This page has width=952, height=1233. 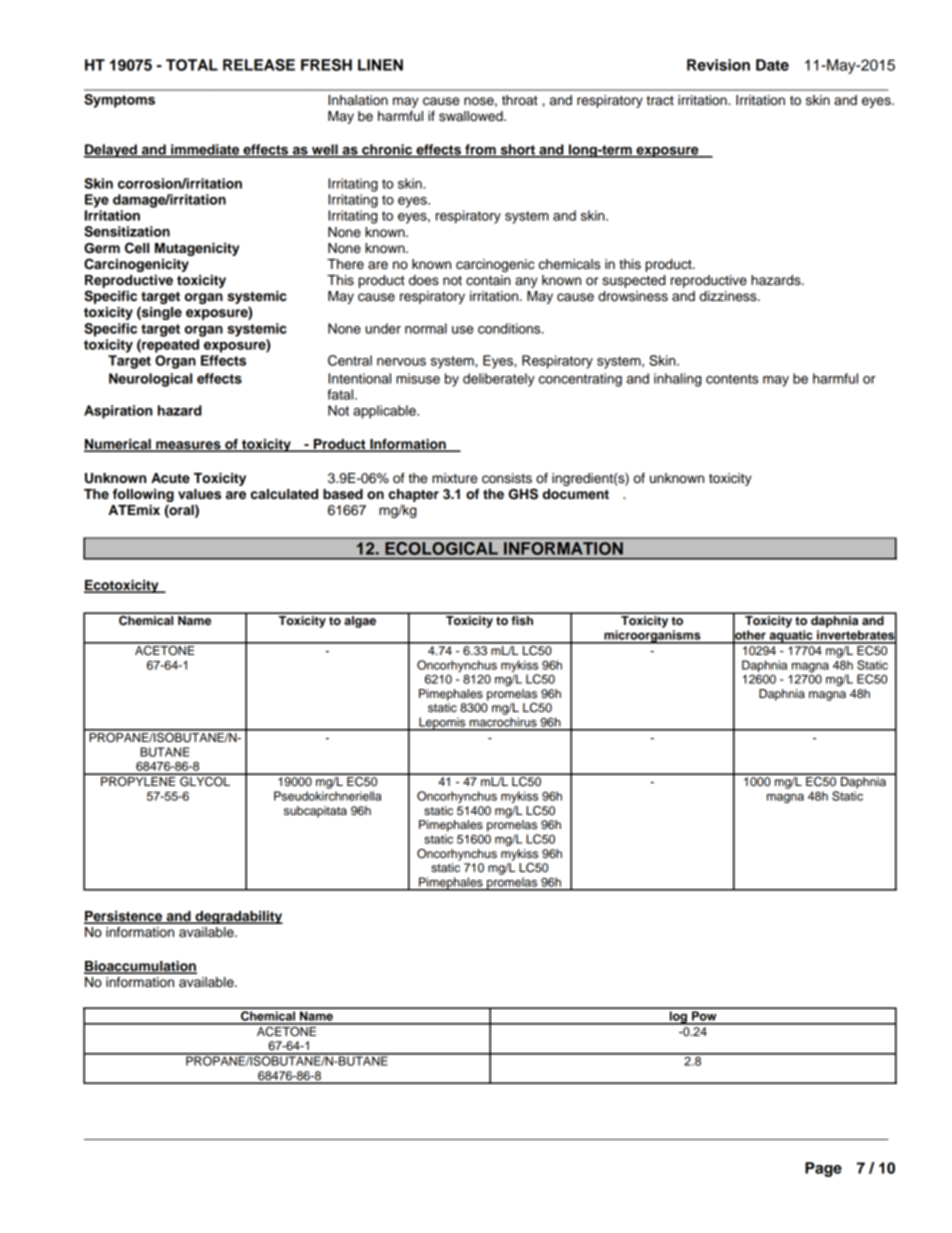 I want to click on TOTAL, so click(x=192, y=65).
